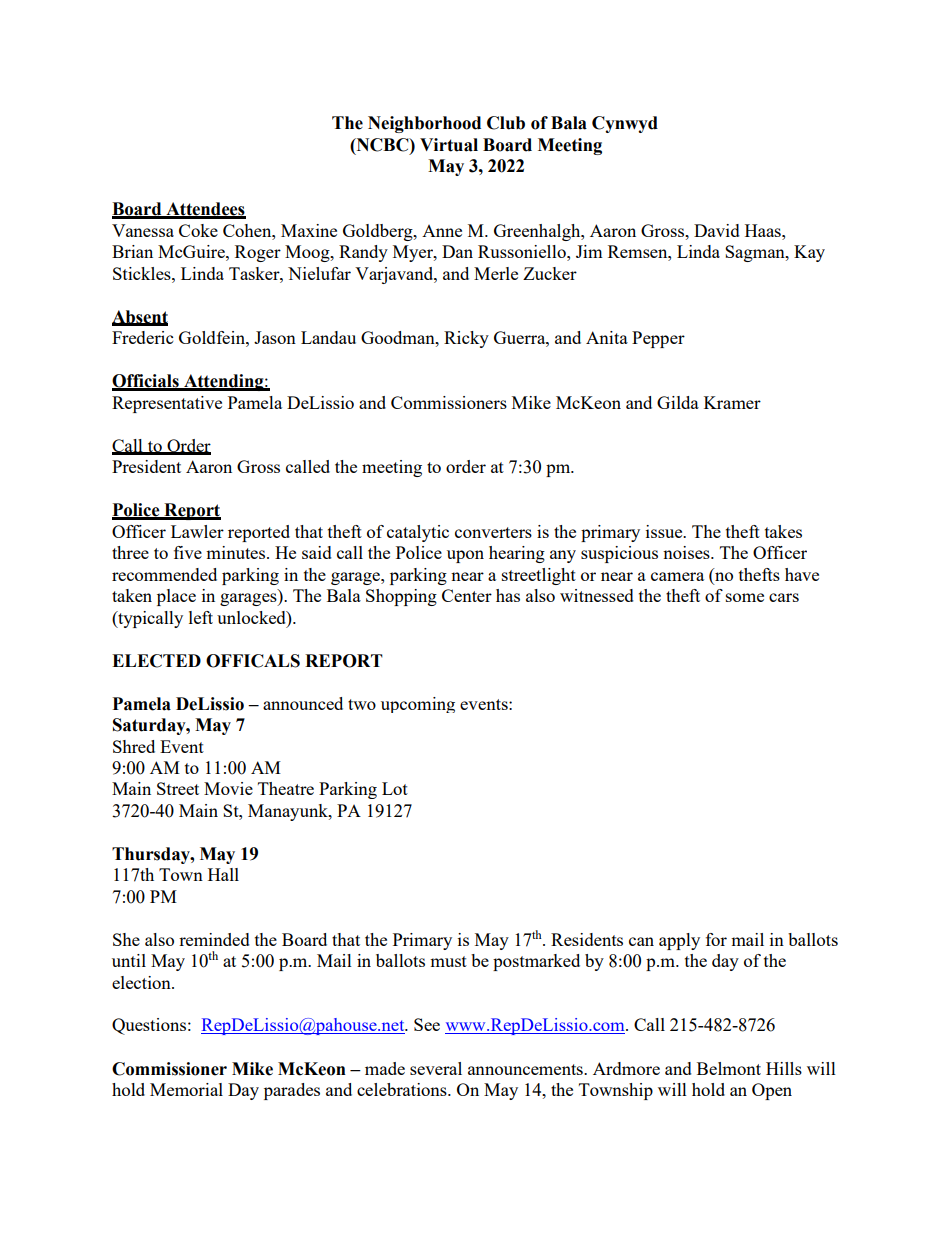 The width and height of the screenshot is (952, 1233). I want to click on Kramer, so click(732, 402).
